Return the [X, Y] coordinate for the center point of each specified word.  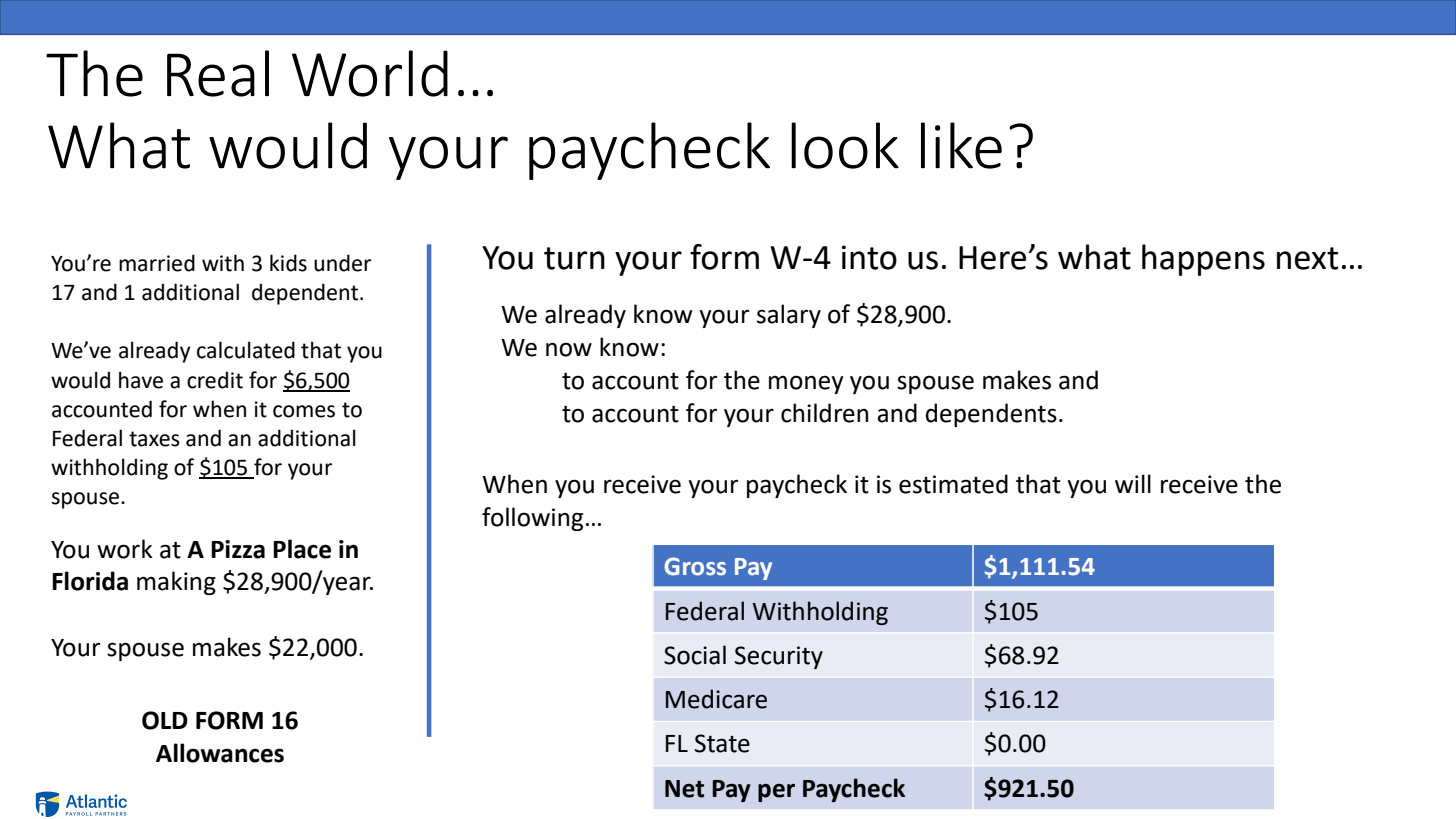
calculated [246, 350]
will [1133, 483]
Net [684, 789]
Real [218, 73]
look [845, 145]
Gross [695, 566]
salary [789, 316]
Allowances [220, 753]
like [961, 145]
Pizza [238, 549]
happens [1203, 260]
